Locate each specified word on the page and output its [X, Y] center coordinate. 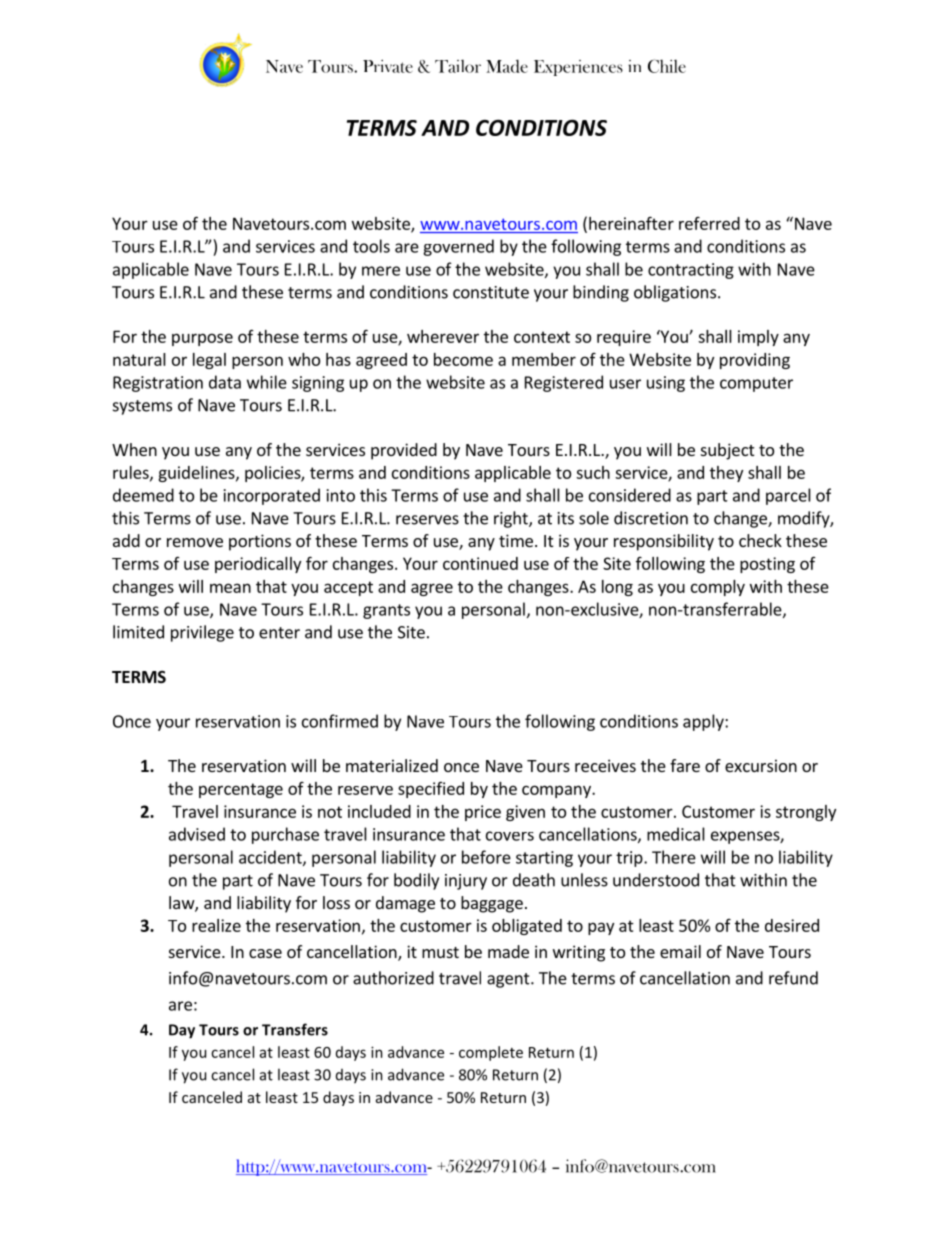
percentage [241, 790]
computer [756, 384]
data [225, 382]
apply [704, 722]
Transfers [295, 1029]
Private [388, 66]
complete [491, 1053]
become [463, 359]
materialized [392, 765]
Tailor [458, 66]
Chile [667, 66]
